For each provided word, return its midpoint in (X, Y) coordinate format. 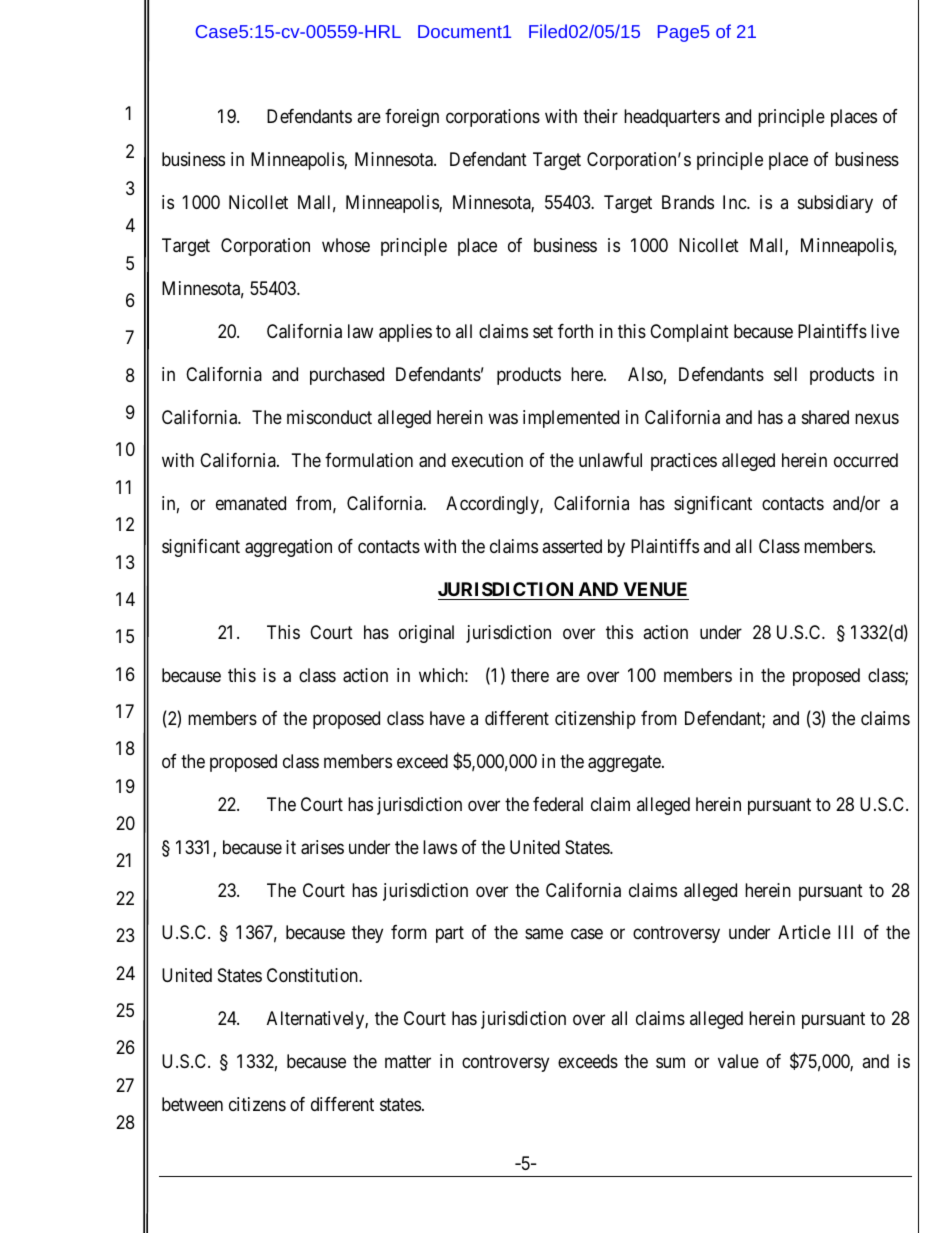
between (192, 1104)
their (600, 116)
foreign (412, 118)
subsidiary (835, 204)
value (738, 1061)
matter (408, 1062)
